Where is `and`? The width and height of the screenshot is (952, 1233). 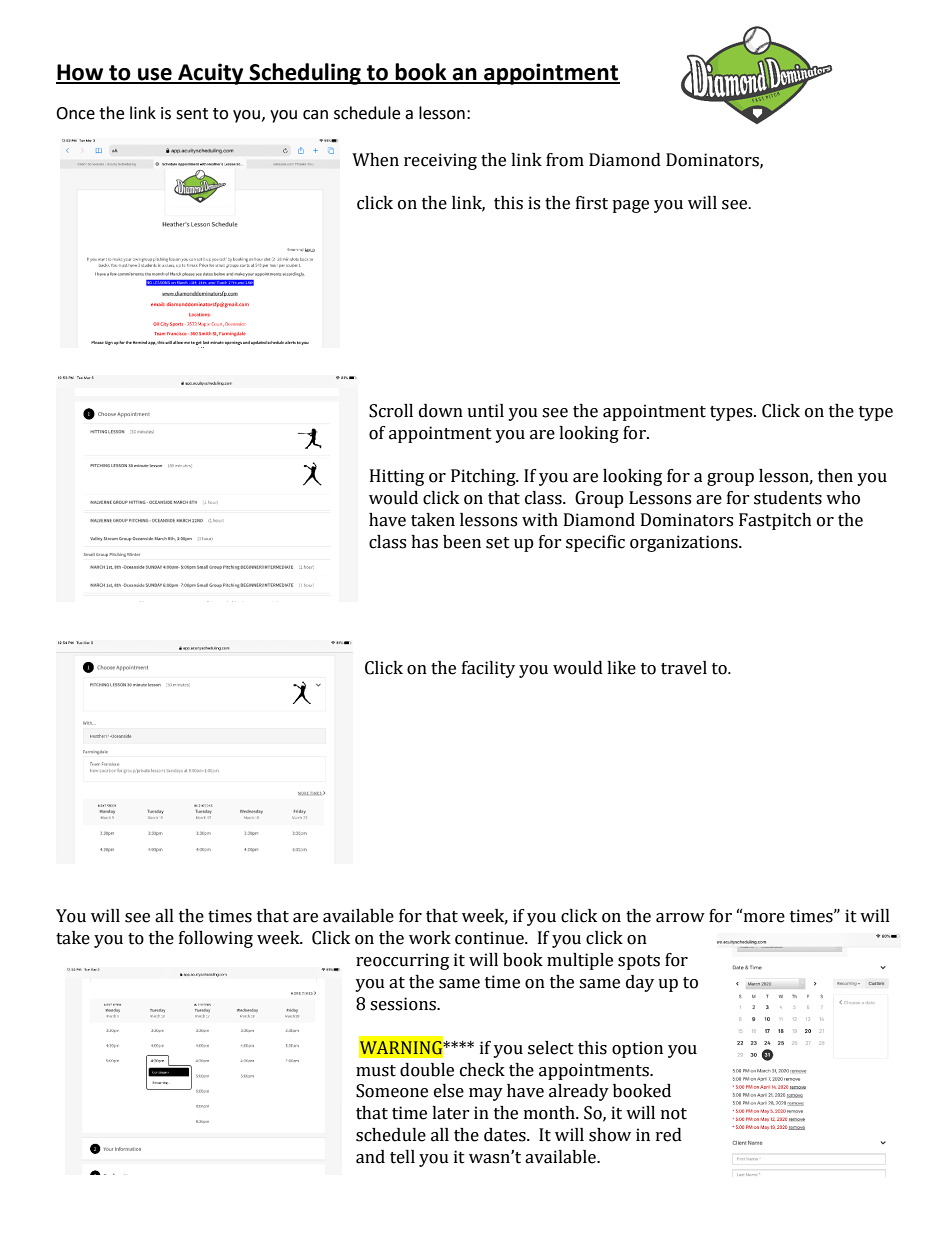
and is located at coordinates (370, 1157).
